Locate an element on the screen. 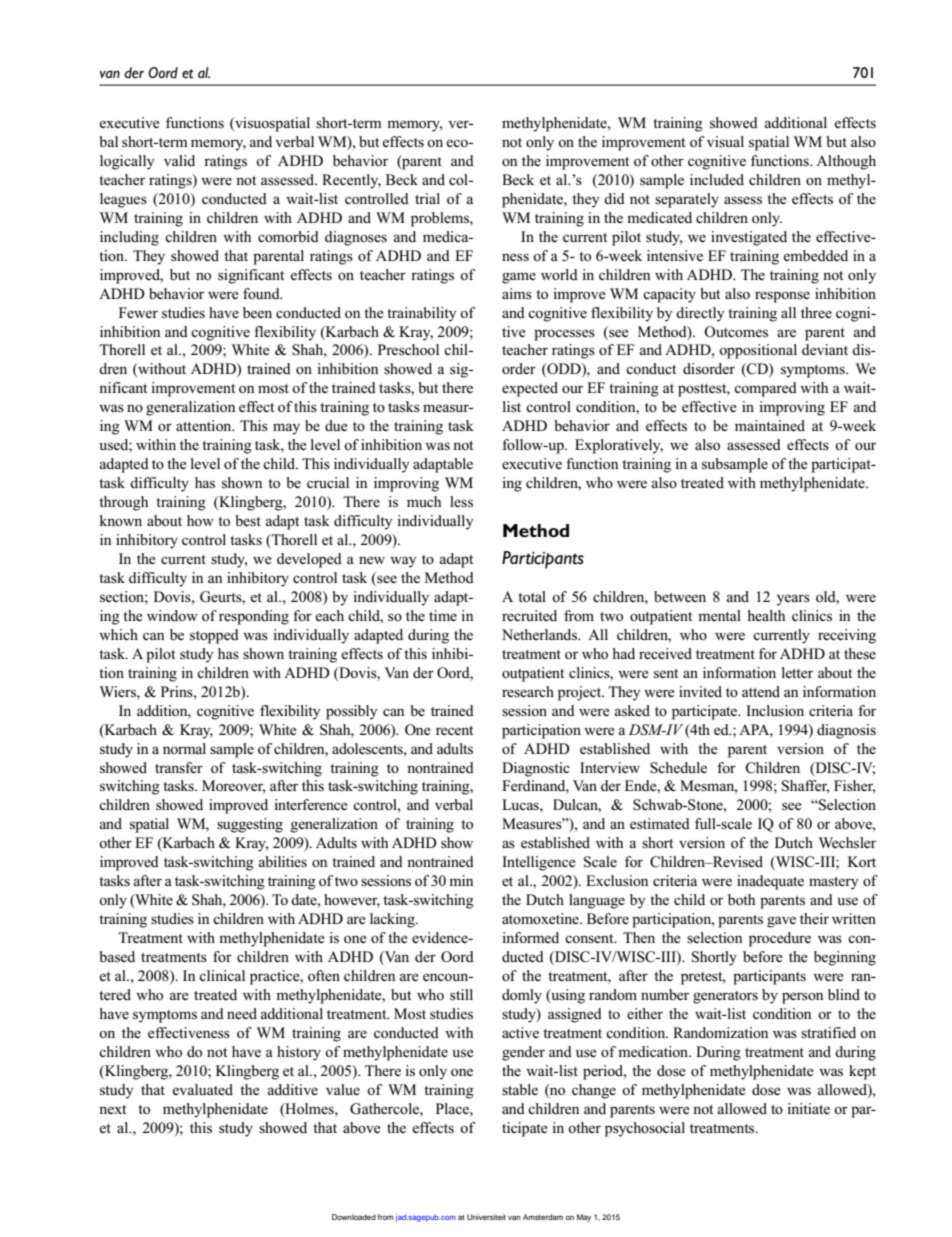  evaluated is located at coordinates (202, 1089).
